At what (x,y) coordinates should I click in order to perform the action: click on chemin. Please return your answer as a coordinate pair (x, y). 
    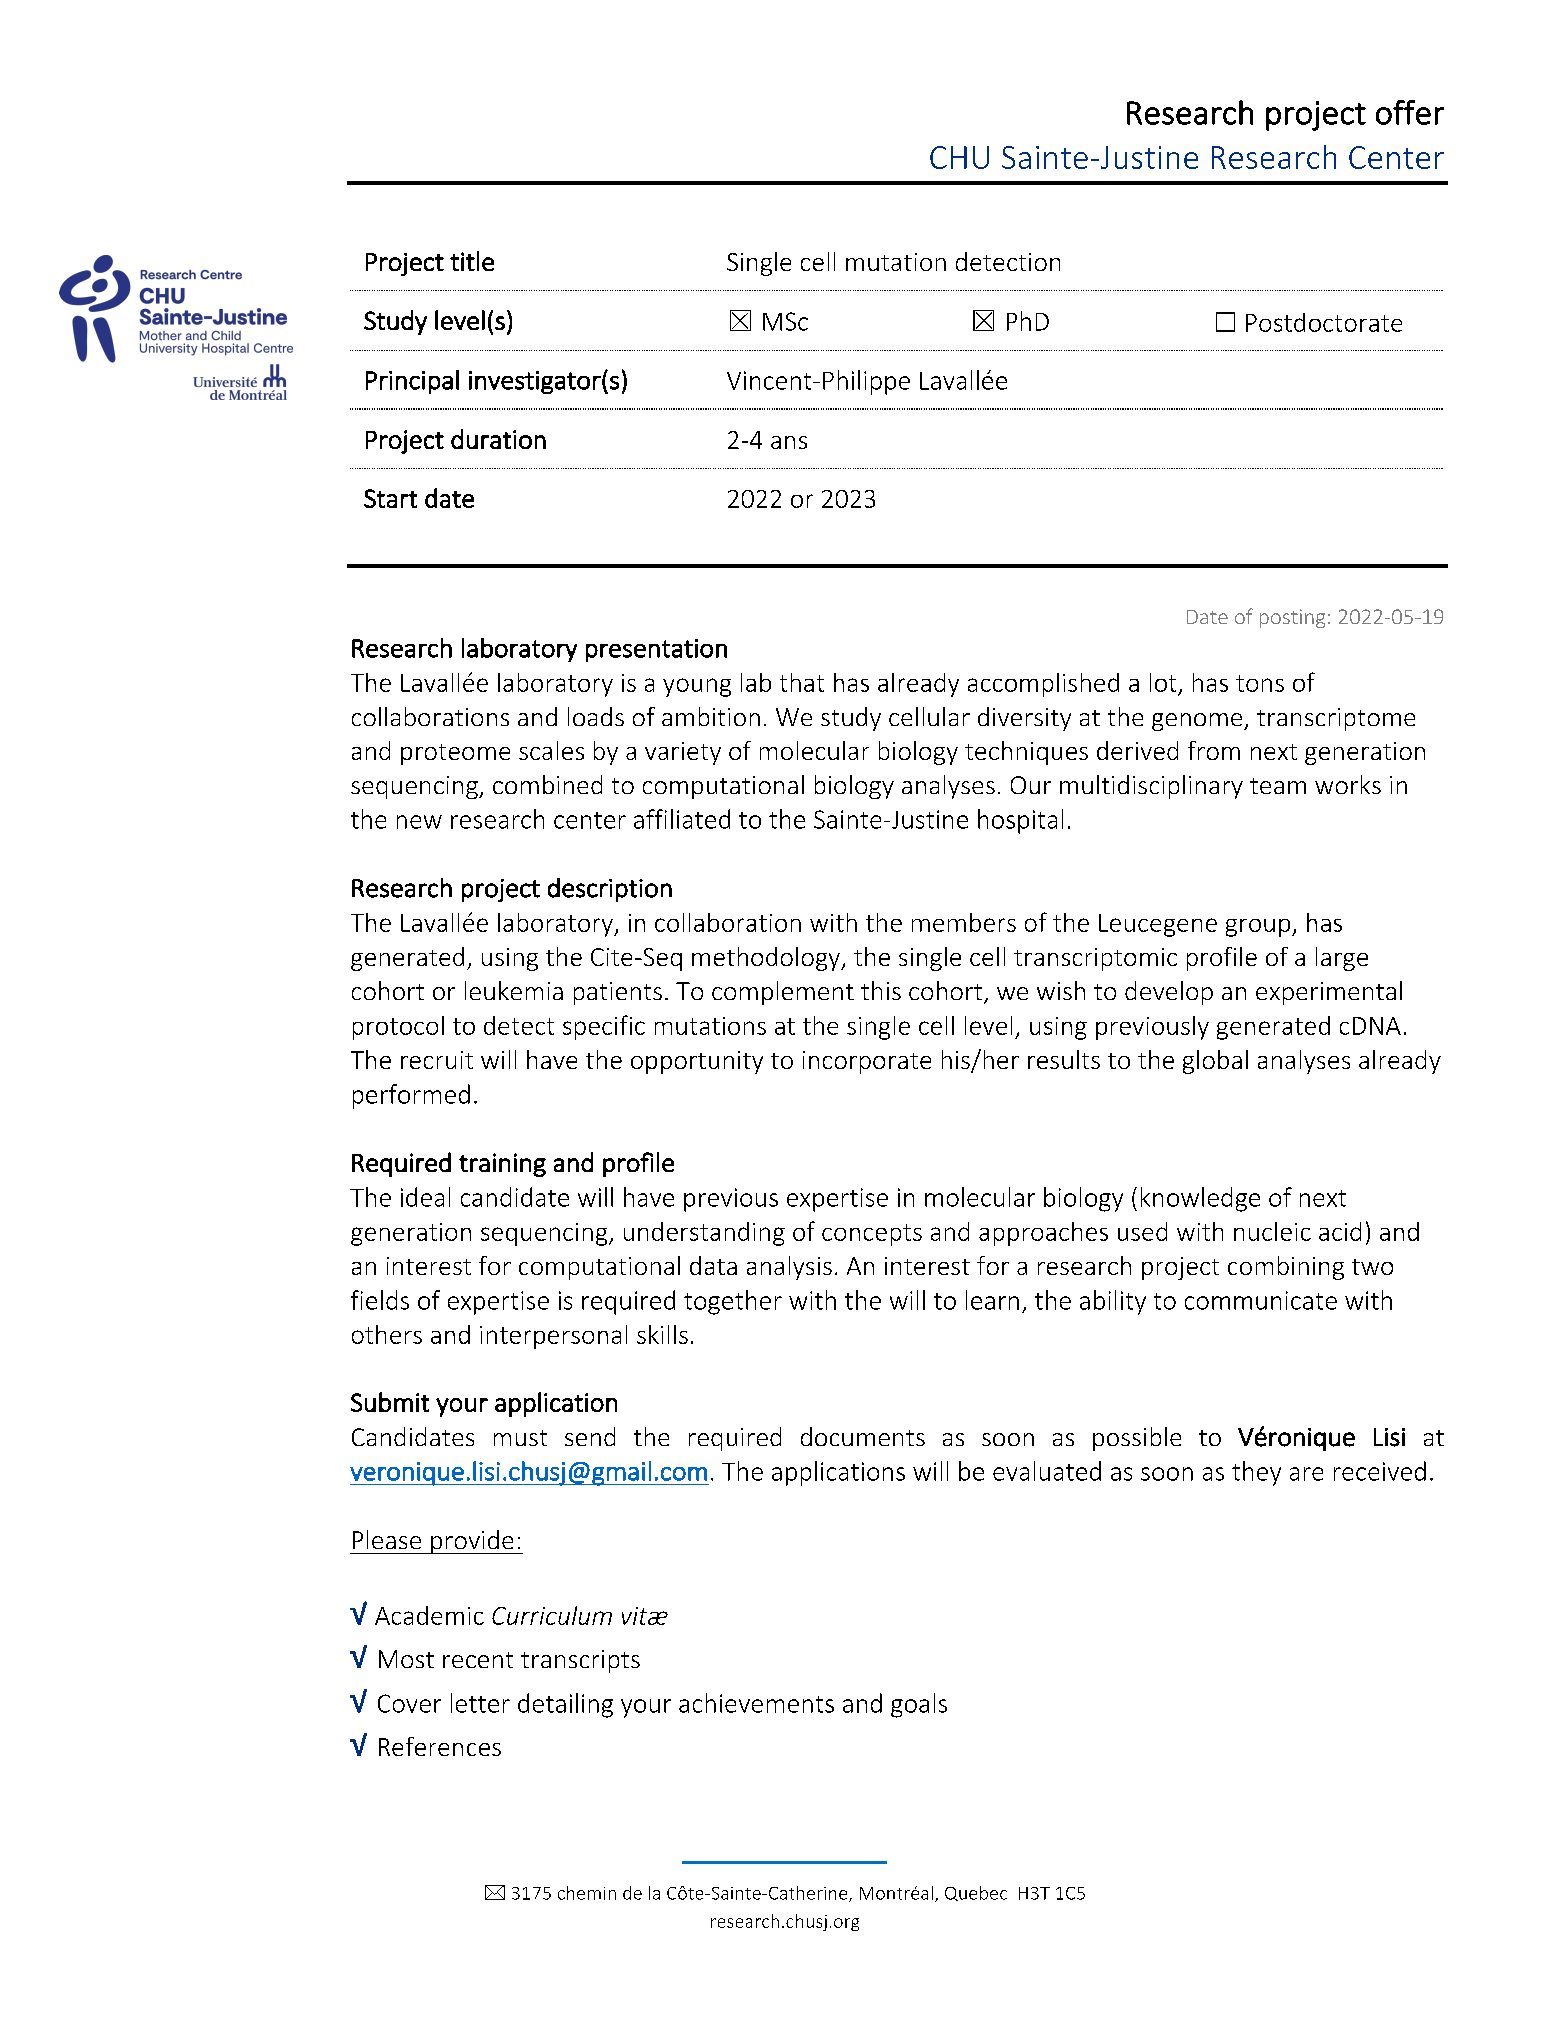
    Looking at the image, I should click on (587, 1893).
